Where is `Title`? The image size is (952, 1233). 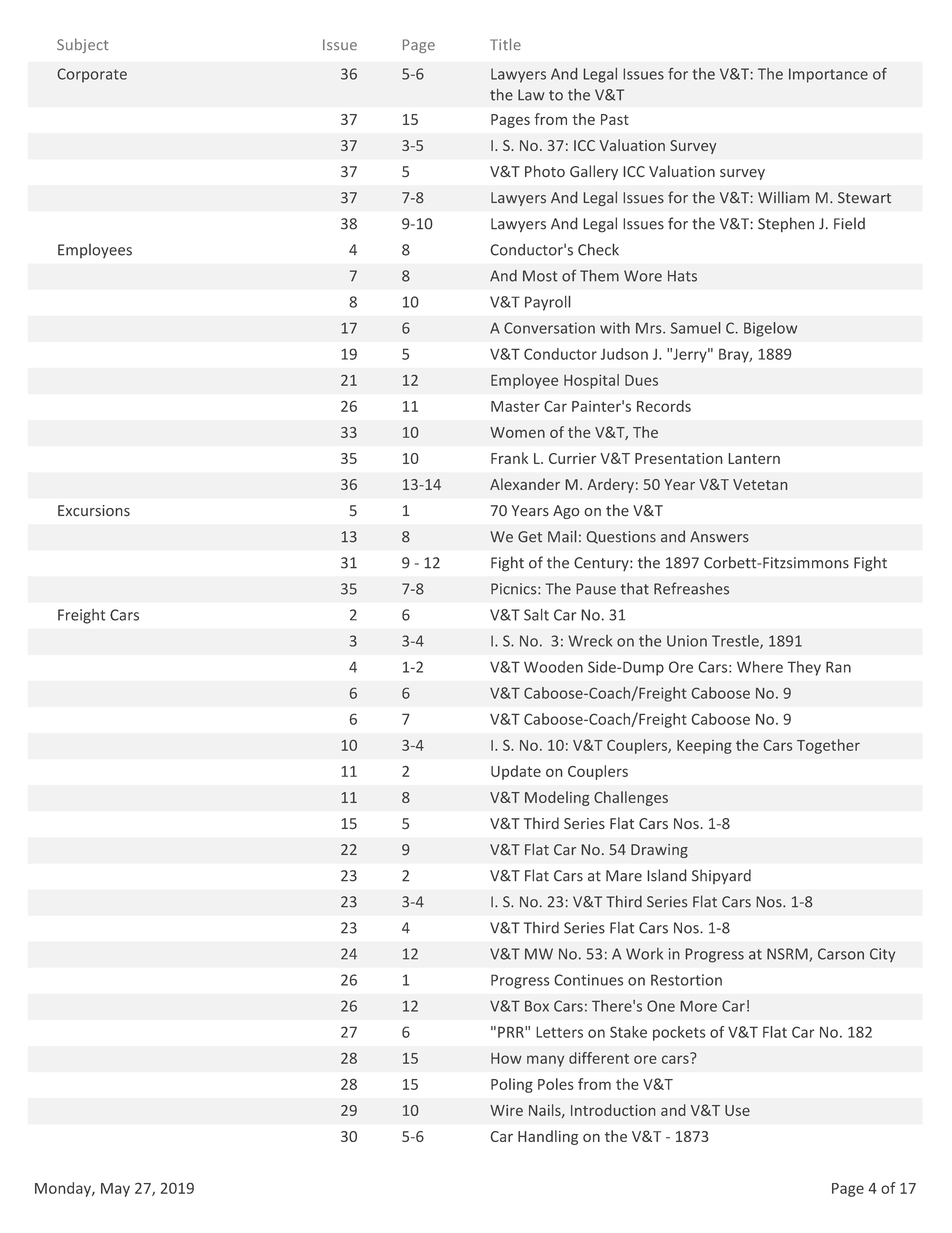 Title is located at coordinates (505, 44).
